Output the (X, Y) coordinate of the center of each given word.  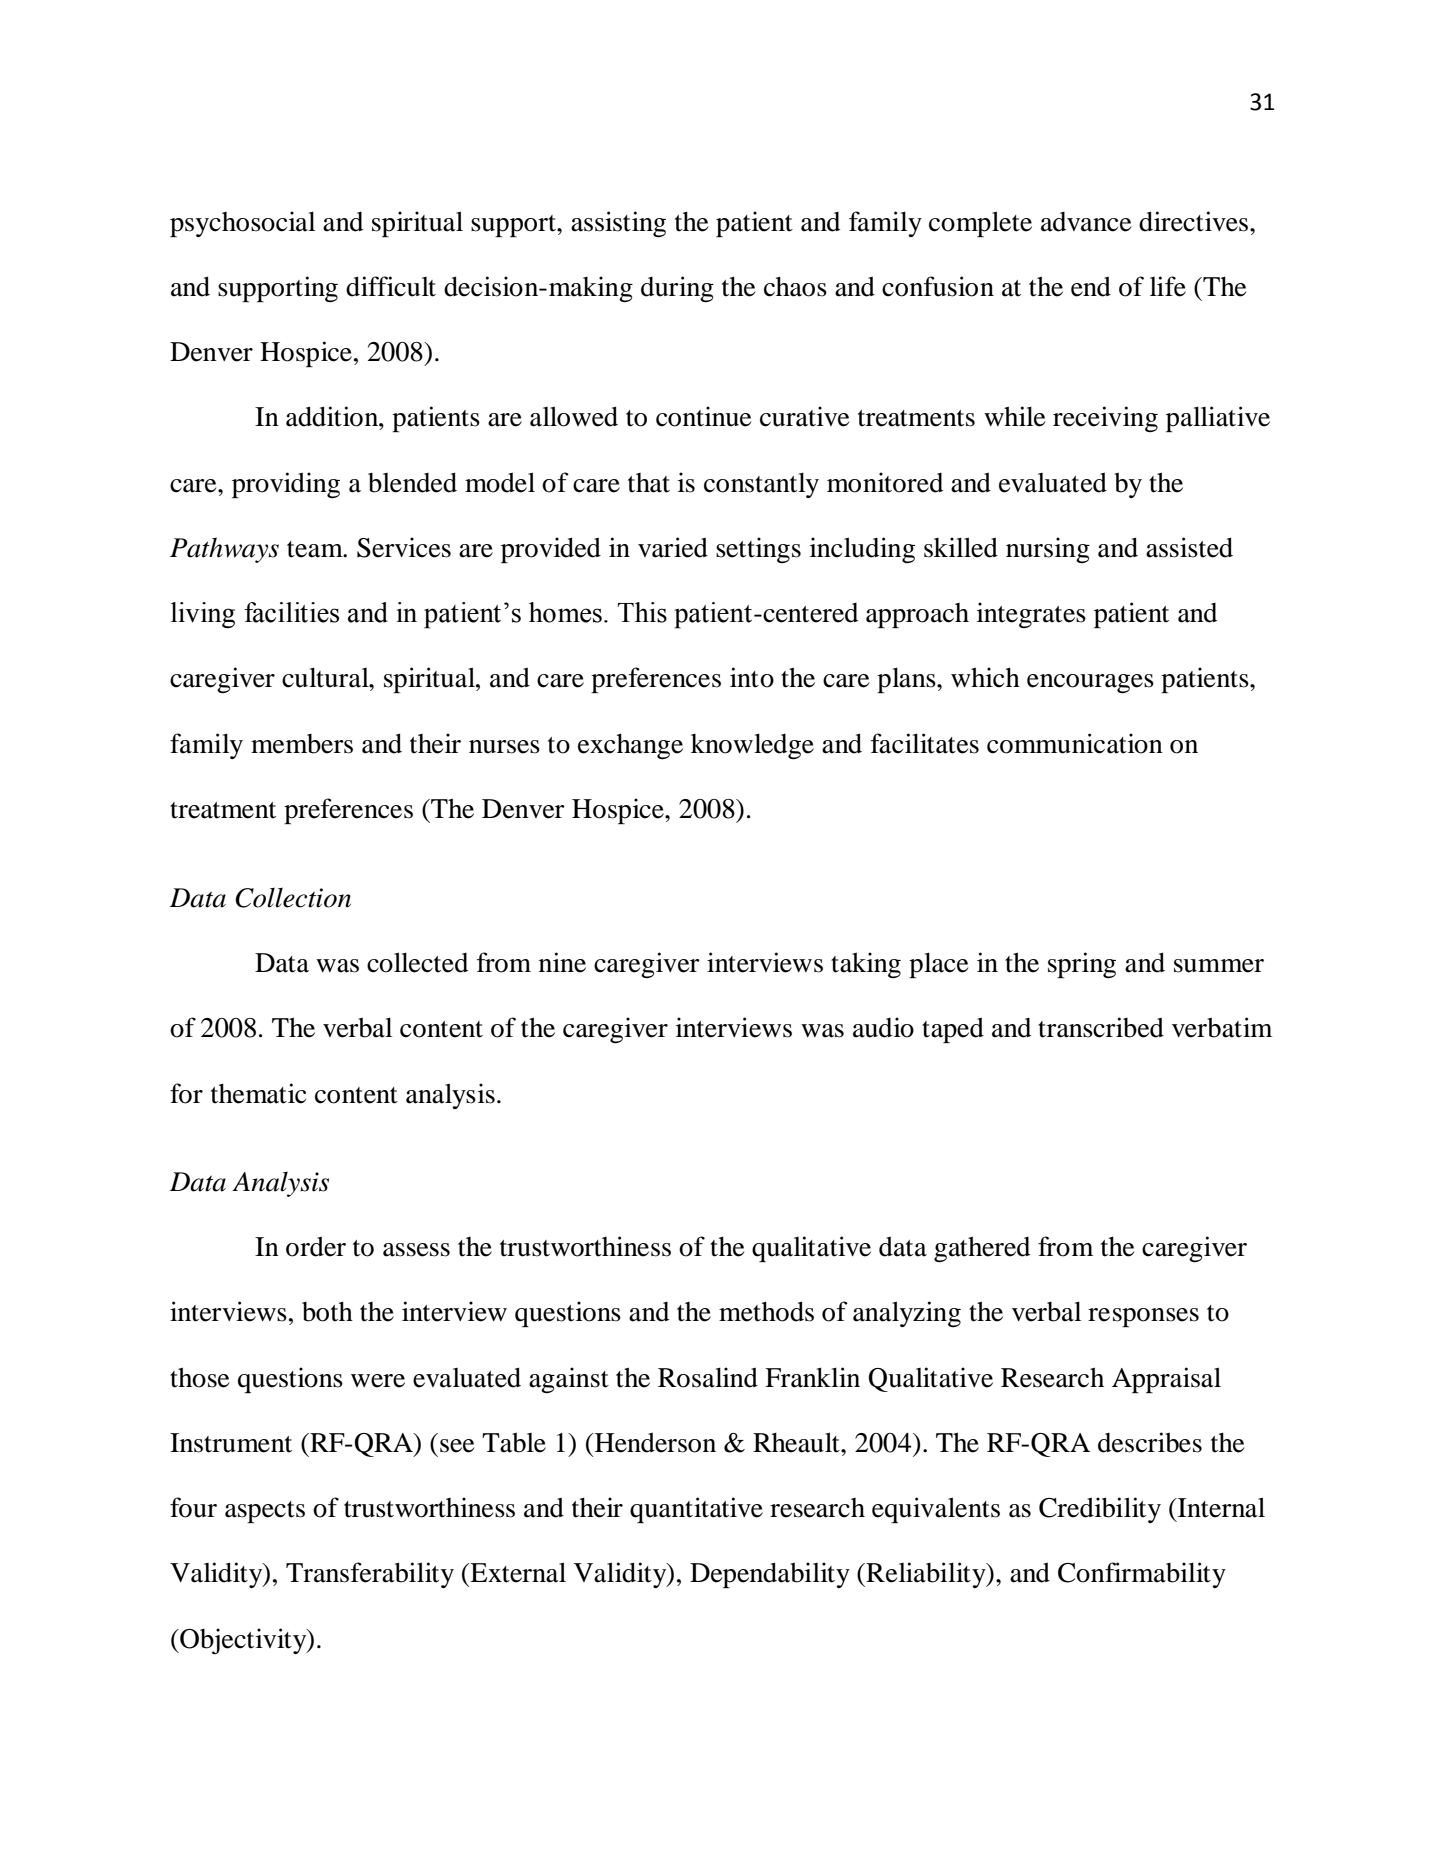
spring (1082, 965)
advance (1086, 222)
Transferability (370, 1575)
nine (562, 962)
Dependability (770, 1575)
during (677, 289)
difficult (391, 286)
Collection (293, 898)
